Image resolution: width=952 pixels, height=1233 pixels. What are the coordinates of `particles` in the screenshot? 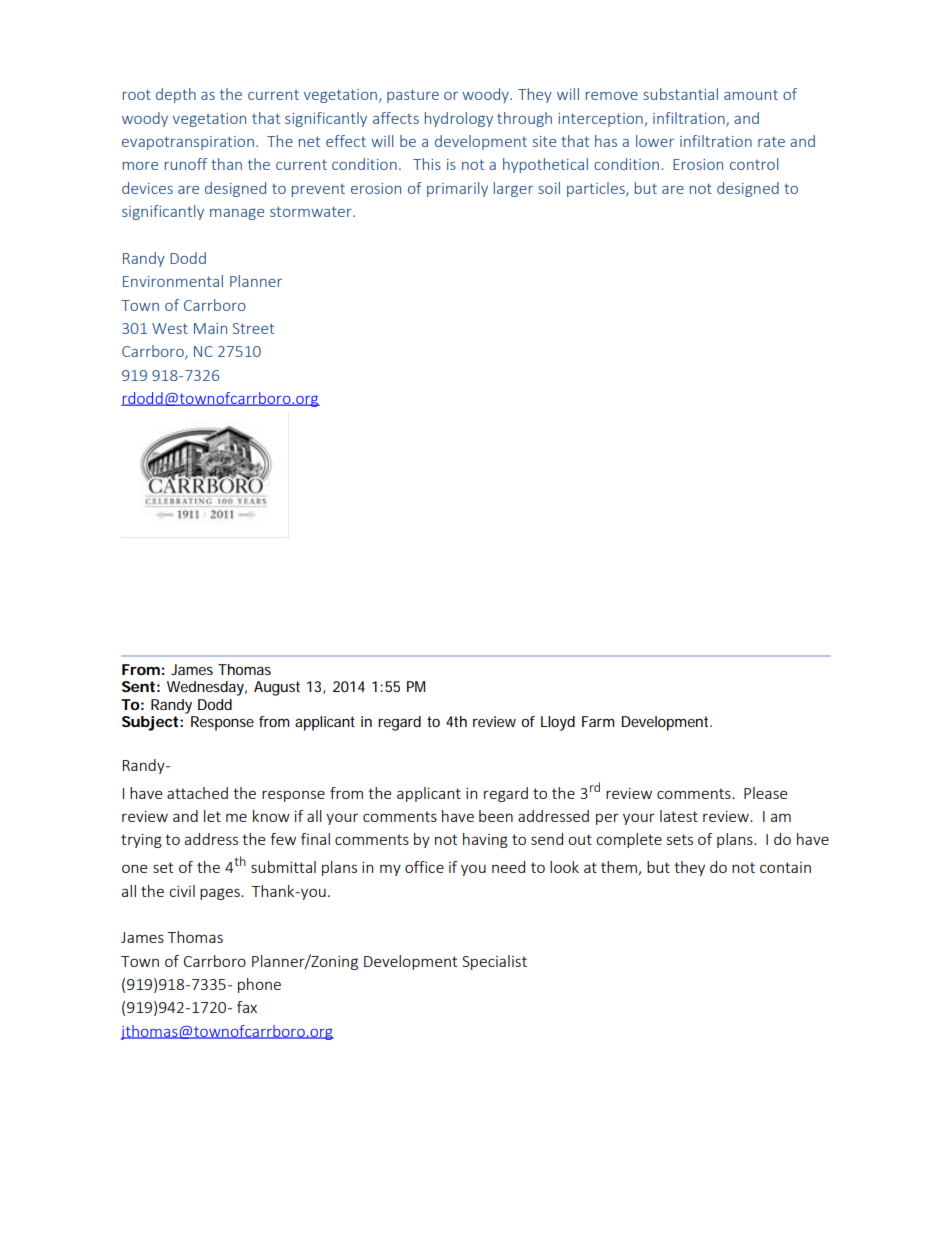 It's located at (597, 189).
